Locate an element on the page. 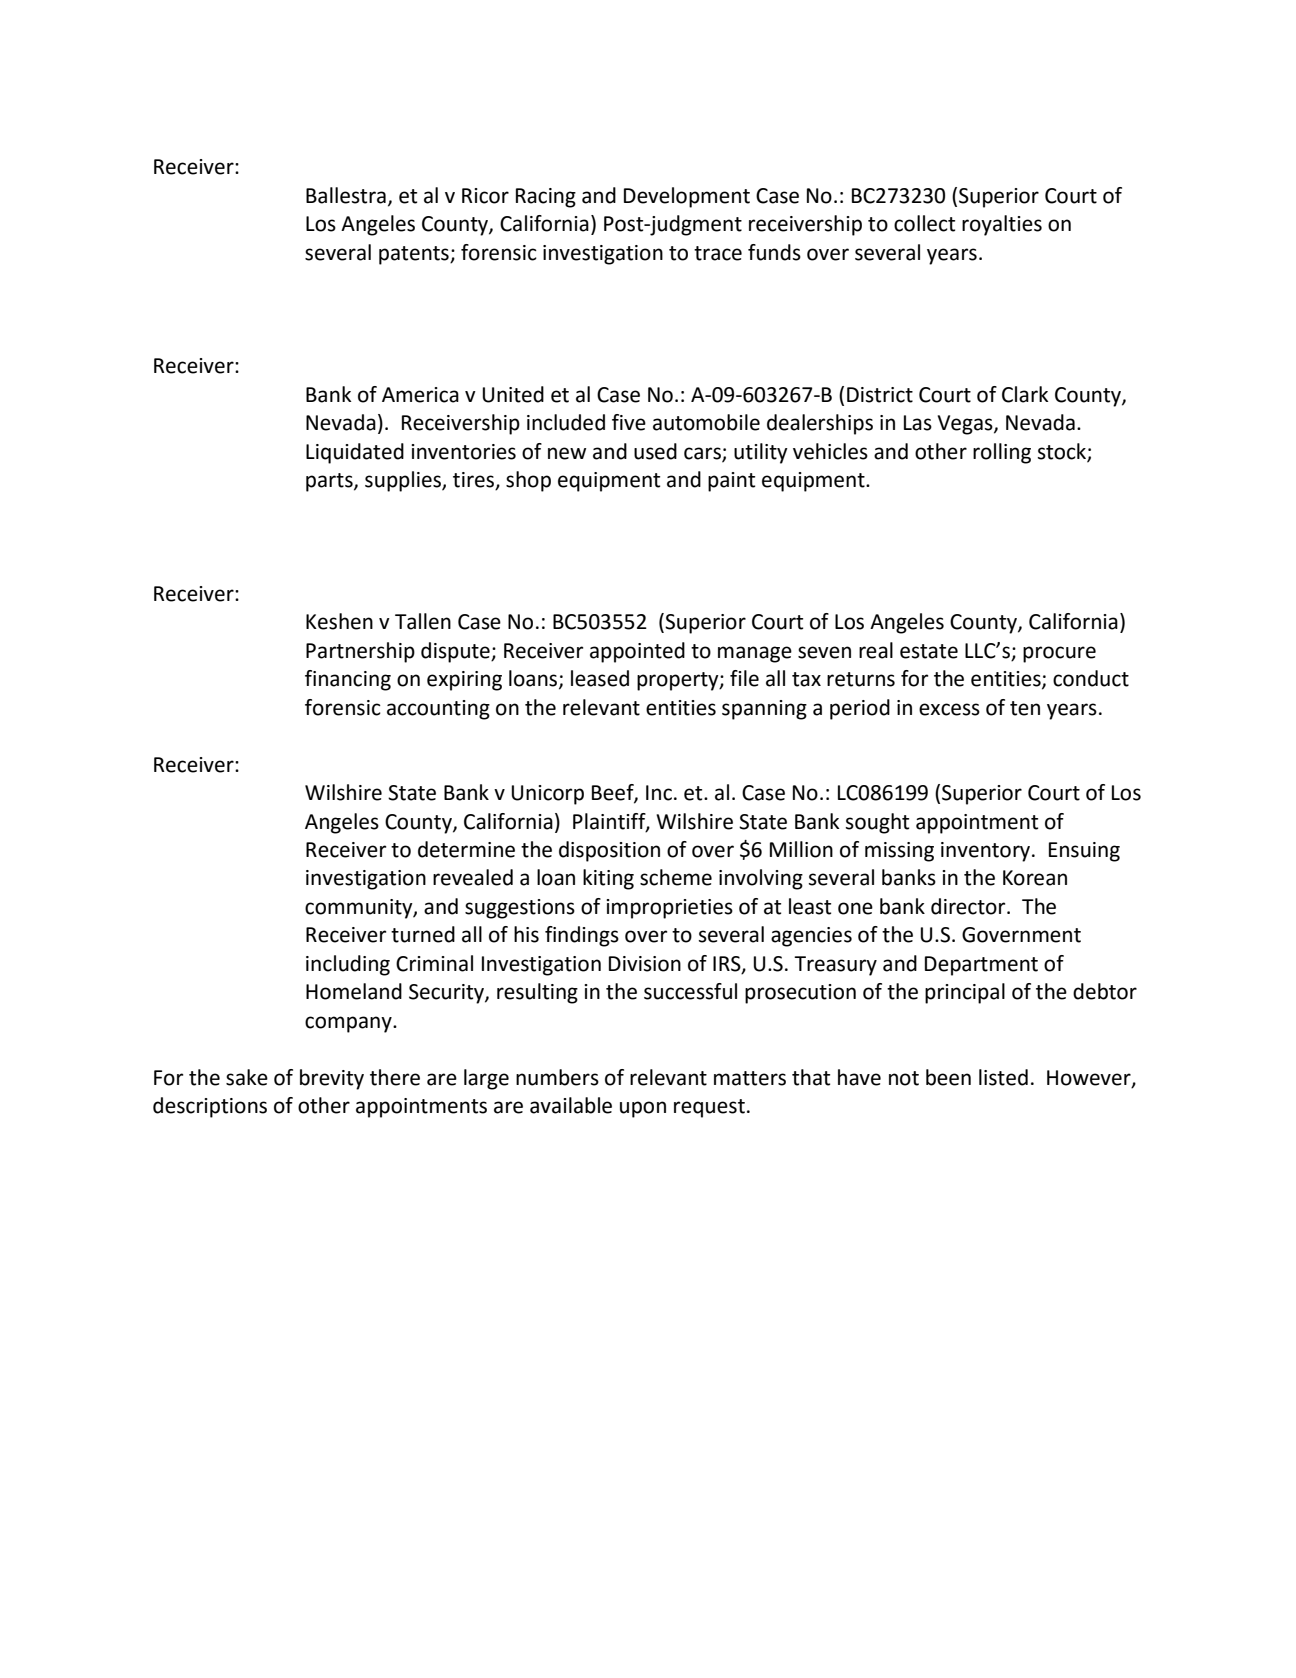 This page has height=1678, width=1296. Partnership is located at coordinates (360, 652).
